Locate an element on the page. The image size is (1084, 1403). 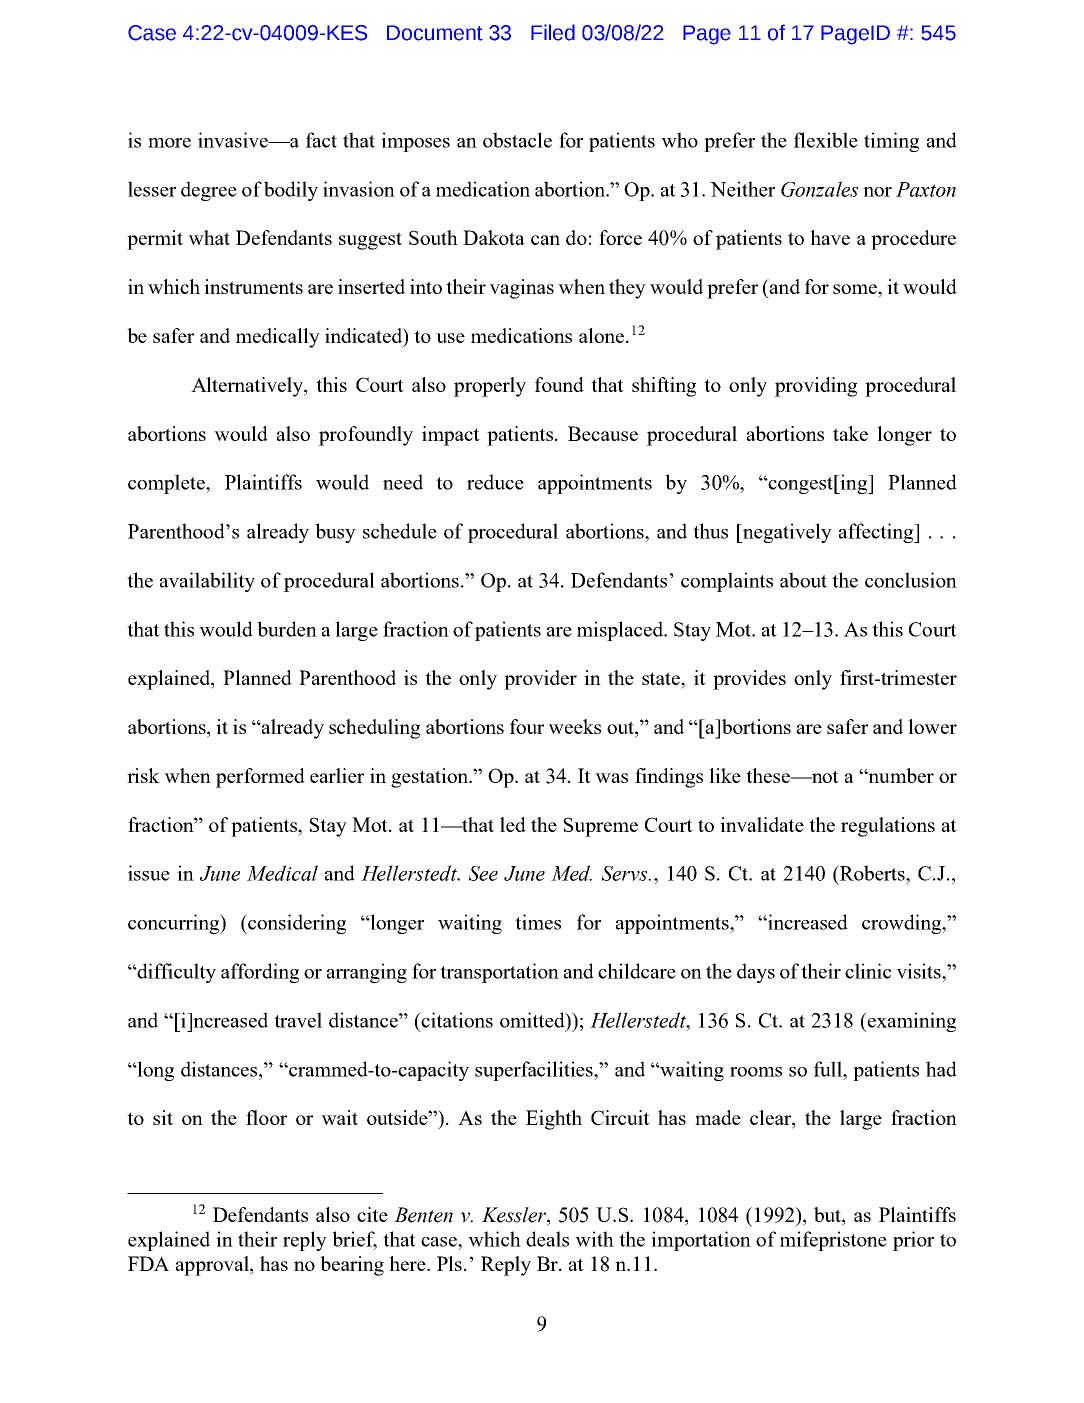
FDA is located at coordinates (148, 1263).
